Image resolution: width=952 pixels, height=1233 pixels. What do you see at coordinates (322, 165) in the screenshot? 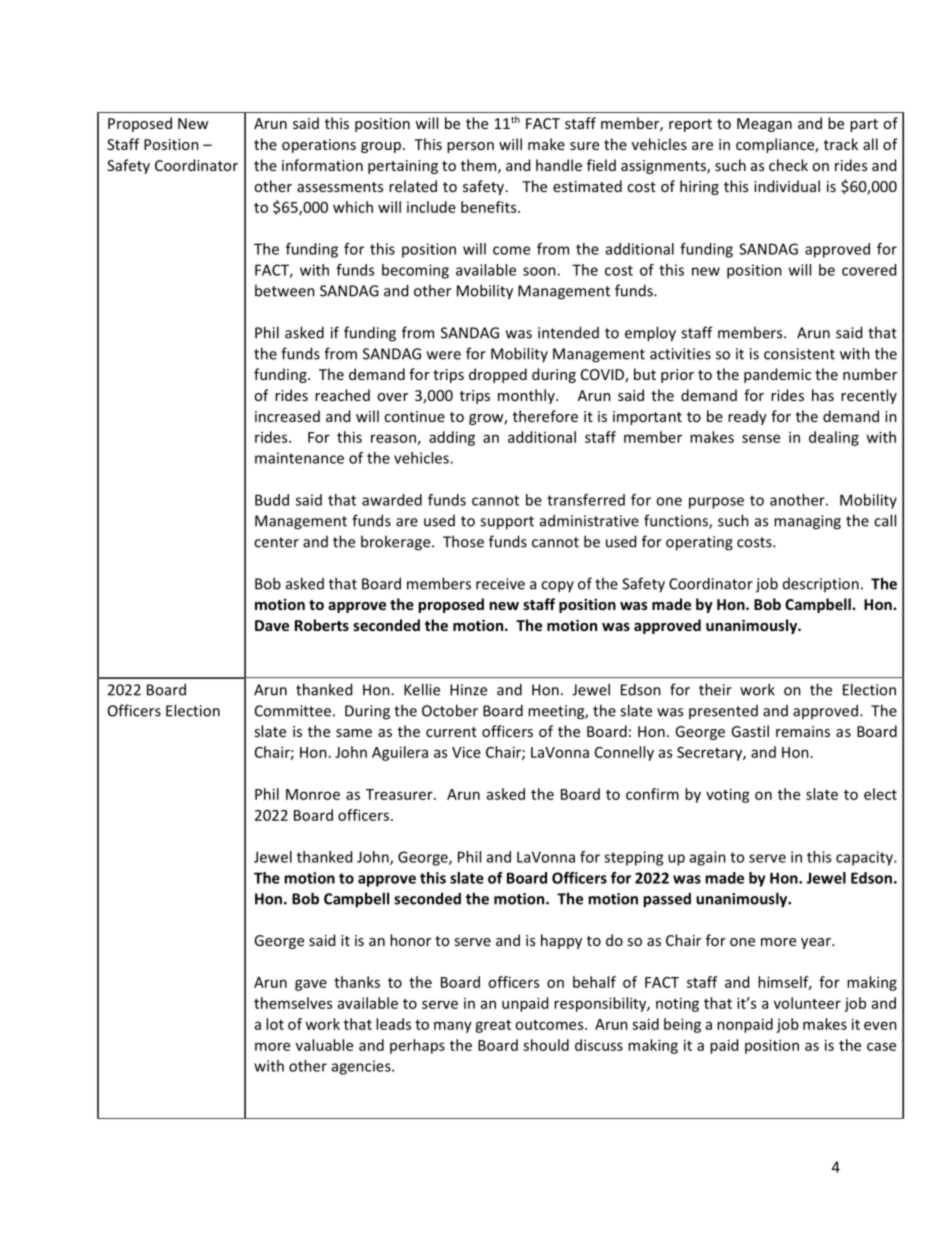
I see `information` at bounding box center [322, 165].
